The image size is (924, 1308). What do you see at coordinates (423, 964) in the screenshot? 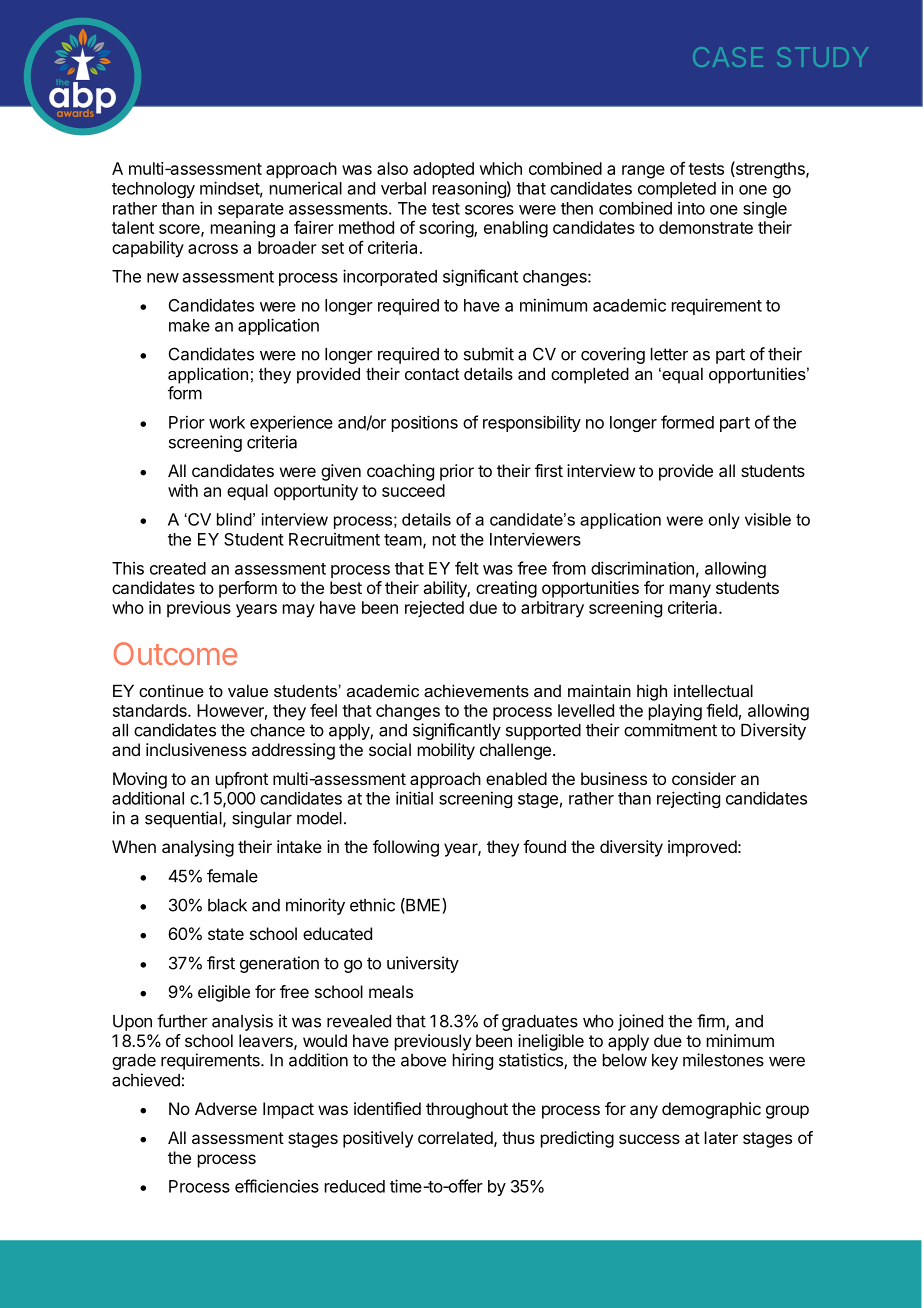
I see `university` at bounding box center [423, 964].
